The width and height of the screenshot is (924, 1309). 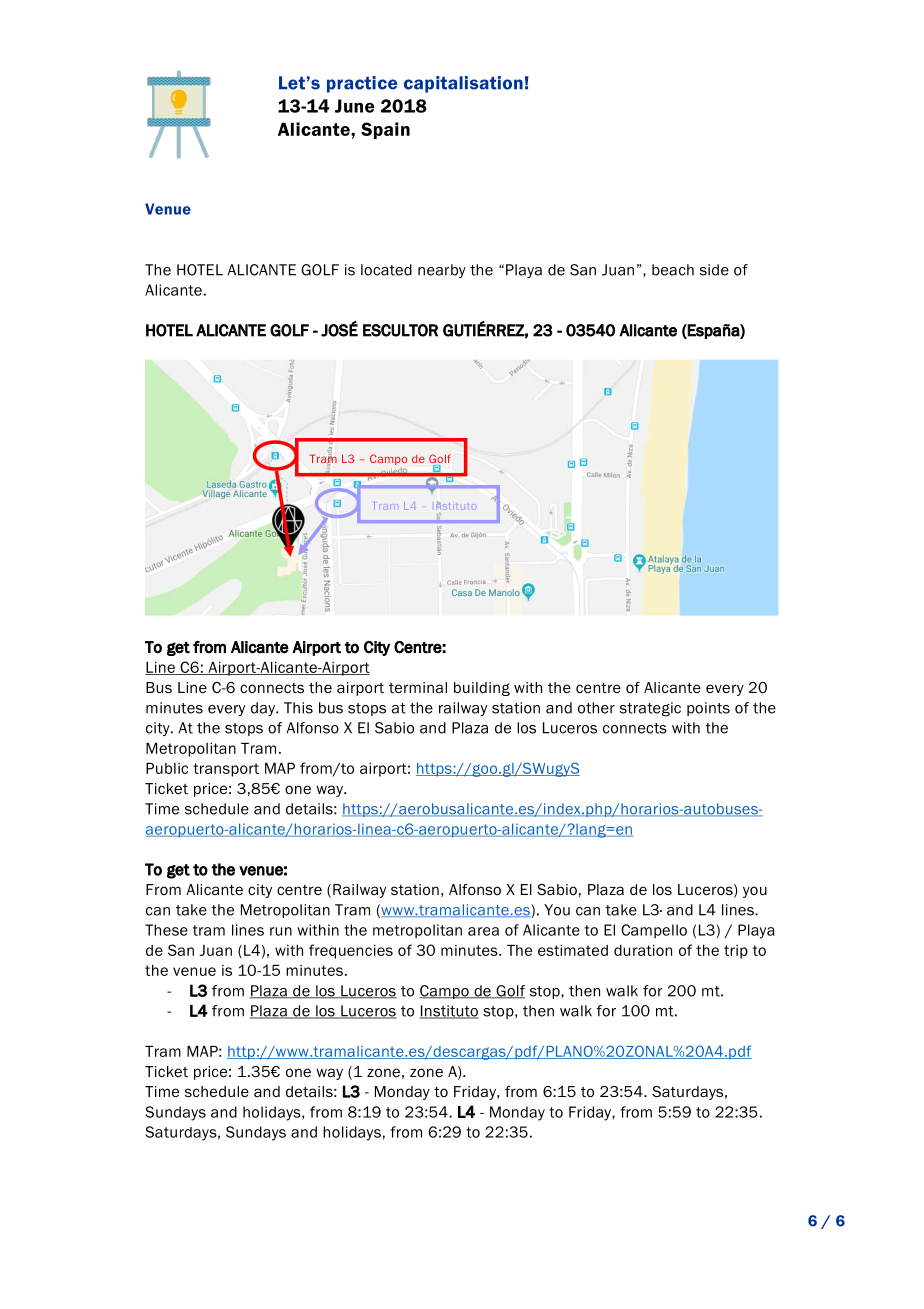 I want to click on capitalisation, so click(x=463, y=84).
